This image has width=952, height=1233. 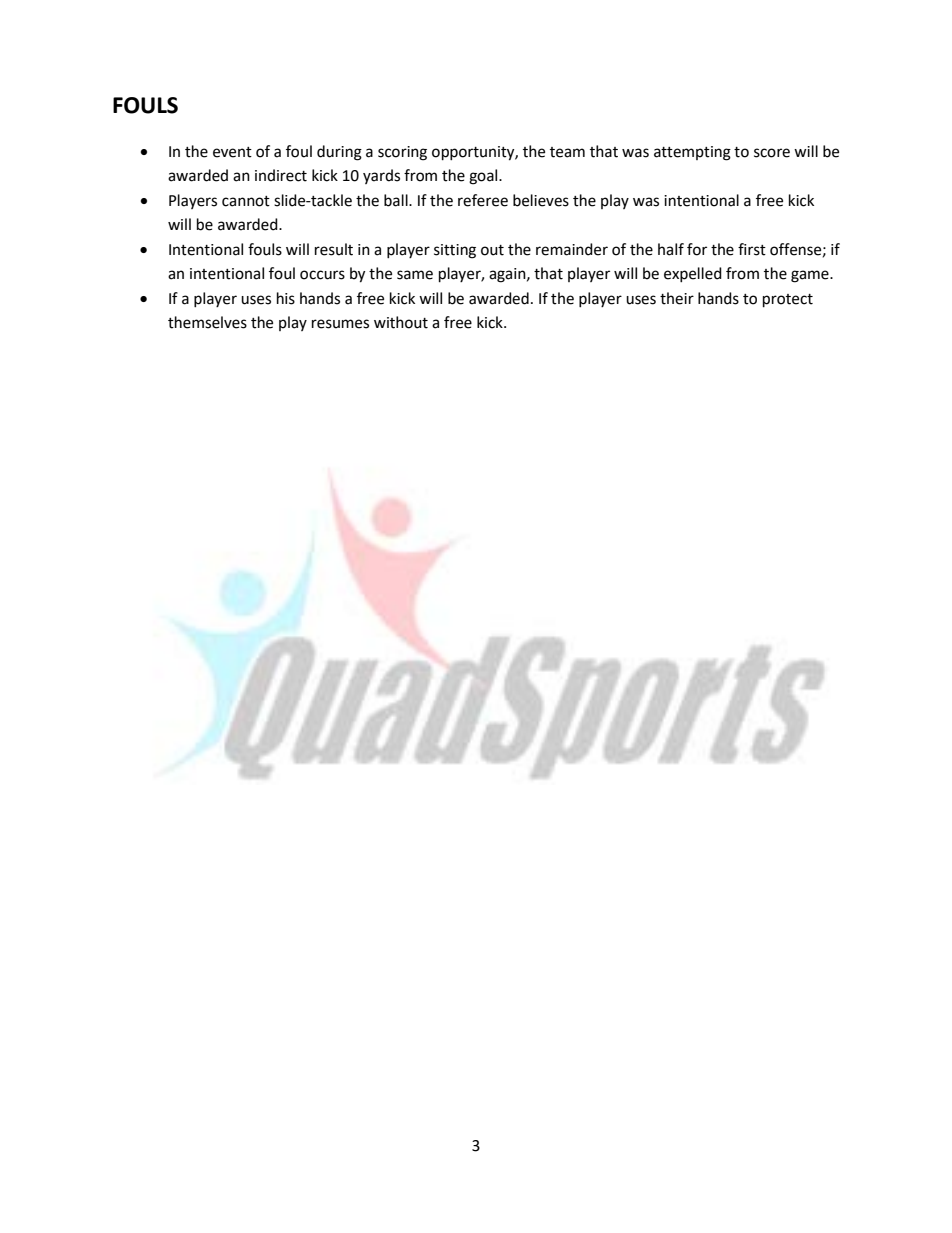 What do you see at coordinates (541, 200) in the image?
I see `believes` at bounding box center [541, 200].
